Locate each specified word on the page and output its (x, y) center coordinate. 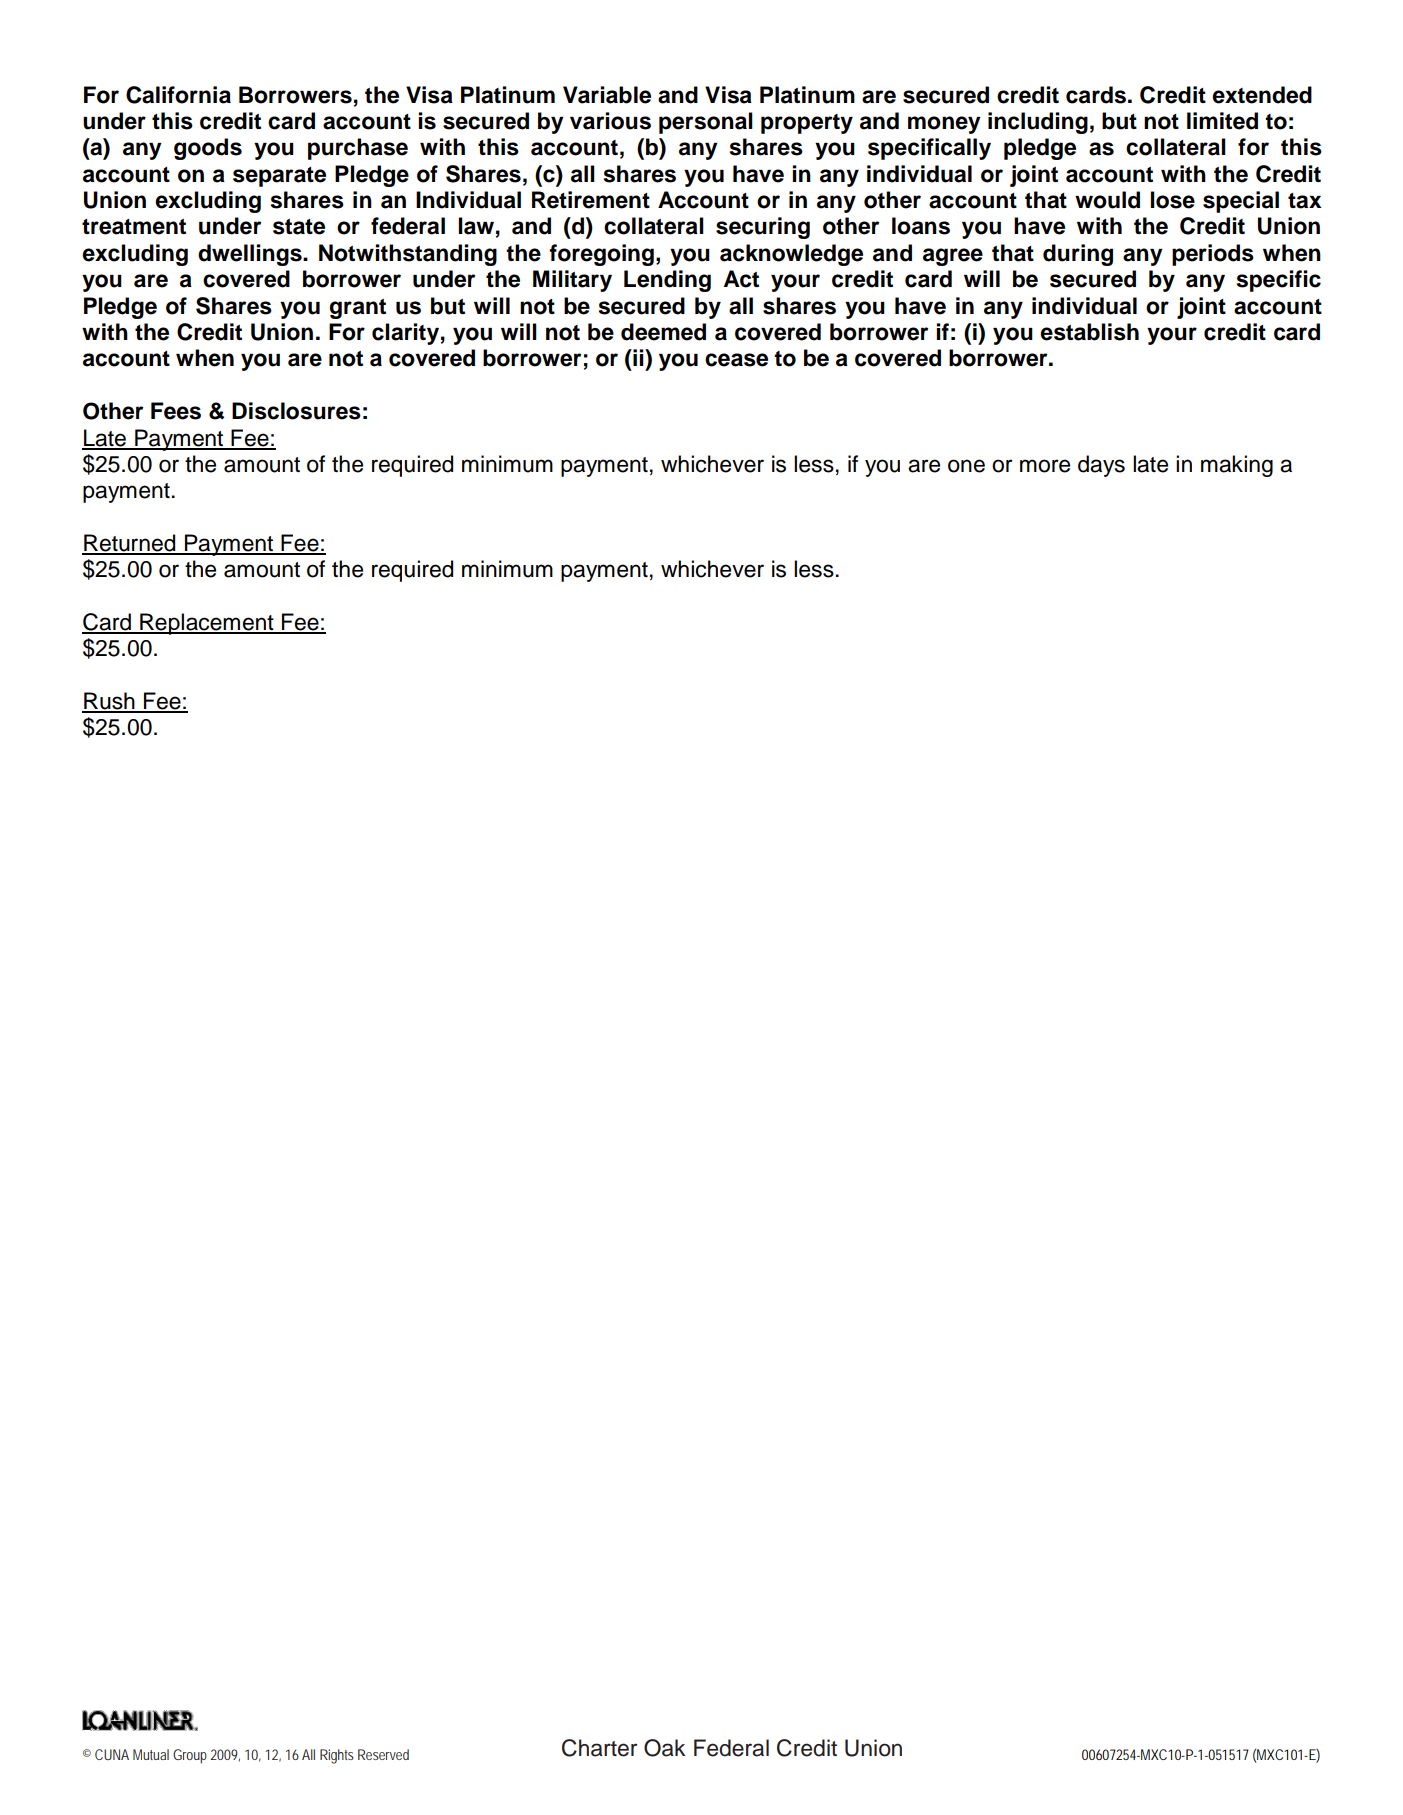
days (1101, 466)
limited (1222, 121)
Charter (599, 1748)
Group (190, 1756)
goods (208, 149)
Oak (665, 1748)
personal (706, 123)
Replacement (207, 624)
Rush (109, 702)
